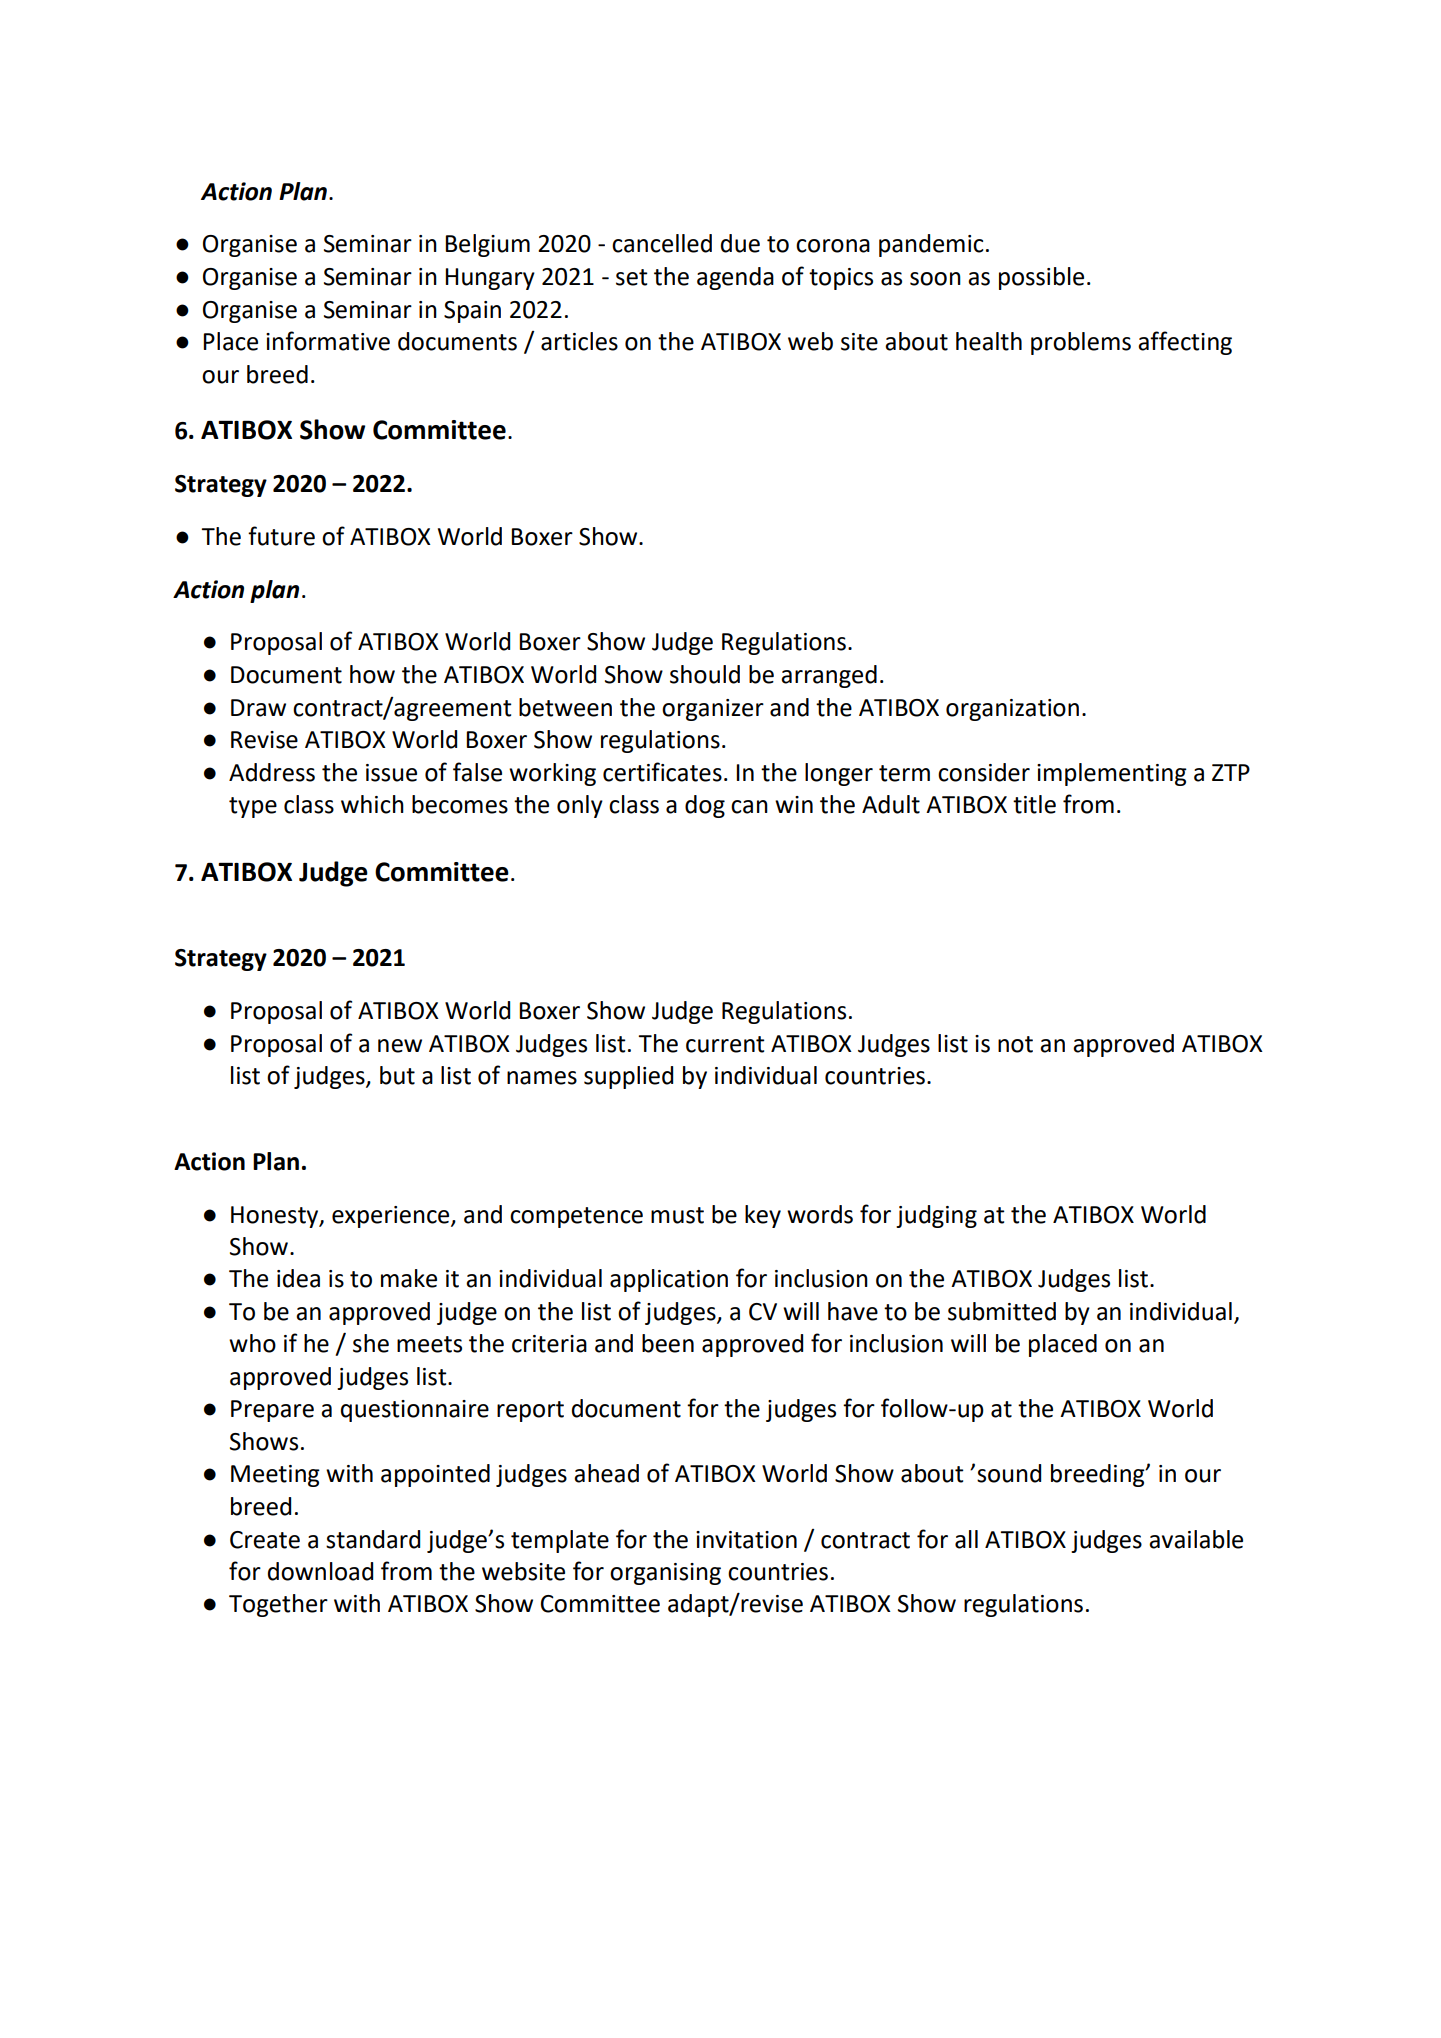 The width and height of the document is (1441, 2038). Describe the element at coordinates (372, 804) in the document. I see `which` at that location.
